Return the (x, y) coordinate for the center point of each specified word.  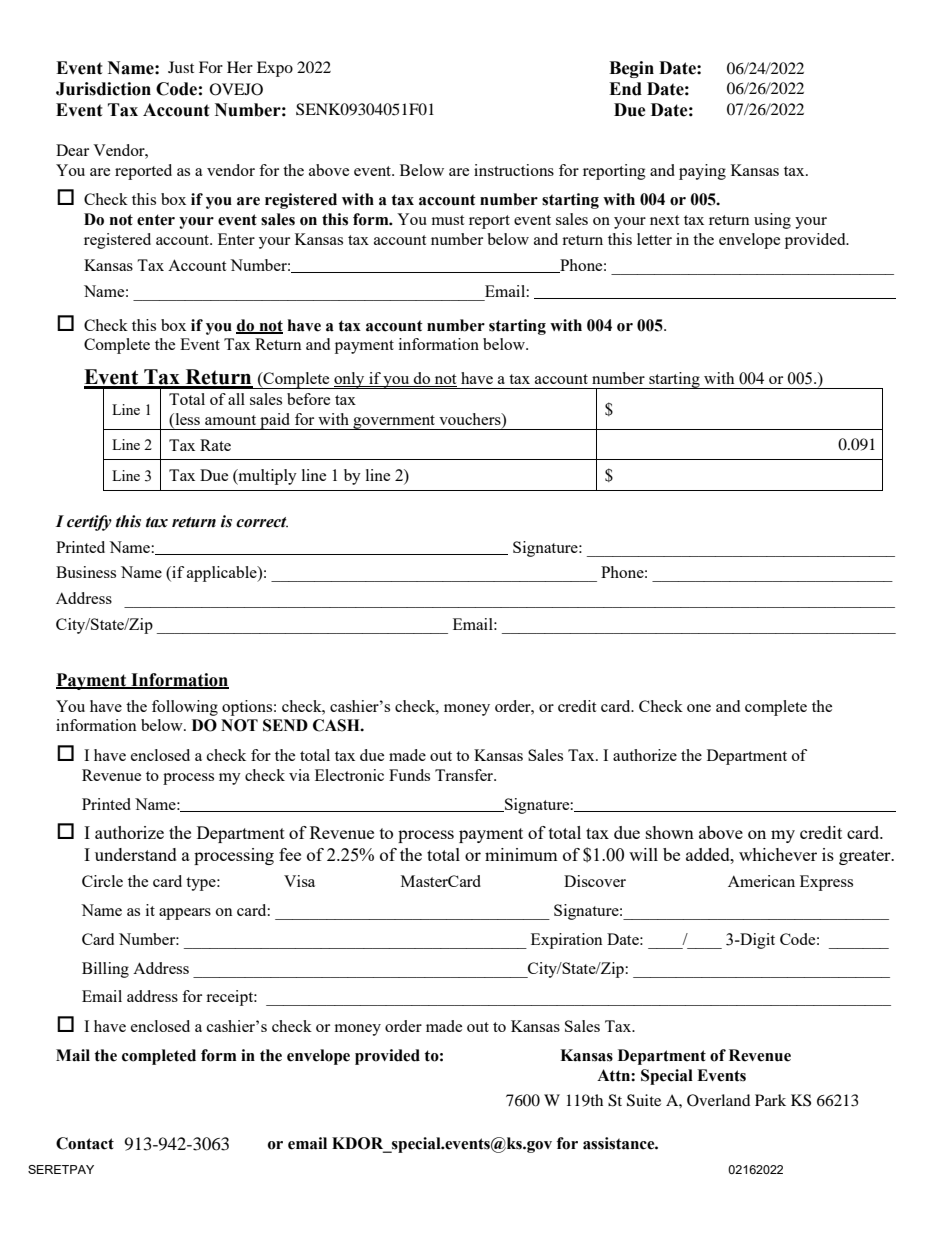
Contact (85, 1143)
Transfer (465, 775)
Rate (215, 445)
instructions (514, 170)
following (185, 708)
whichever (778, 854)
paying (702, 172)
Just (181, 67)
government (394, 422)
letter (654, 239)
